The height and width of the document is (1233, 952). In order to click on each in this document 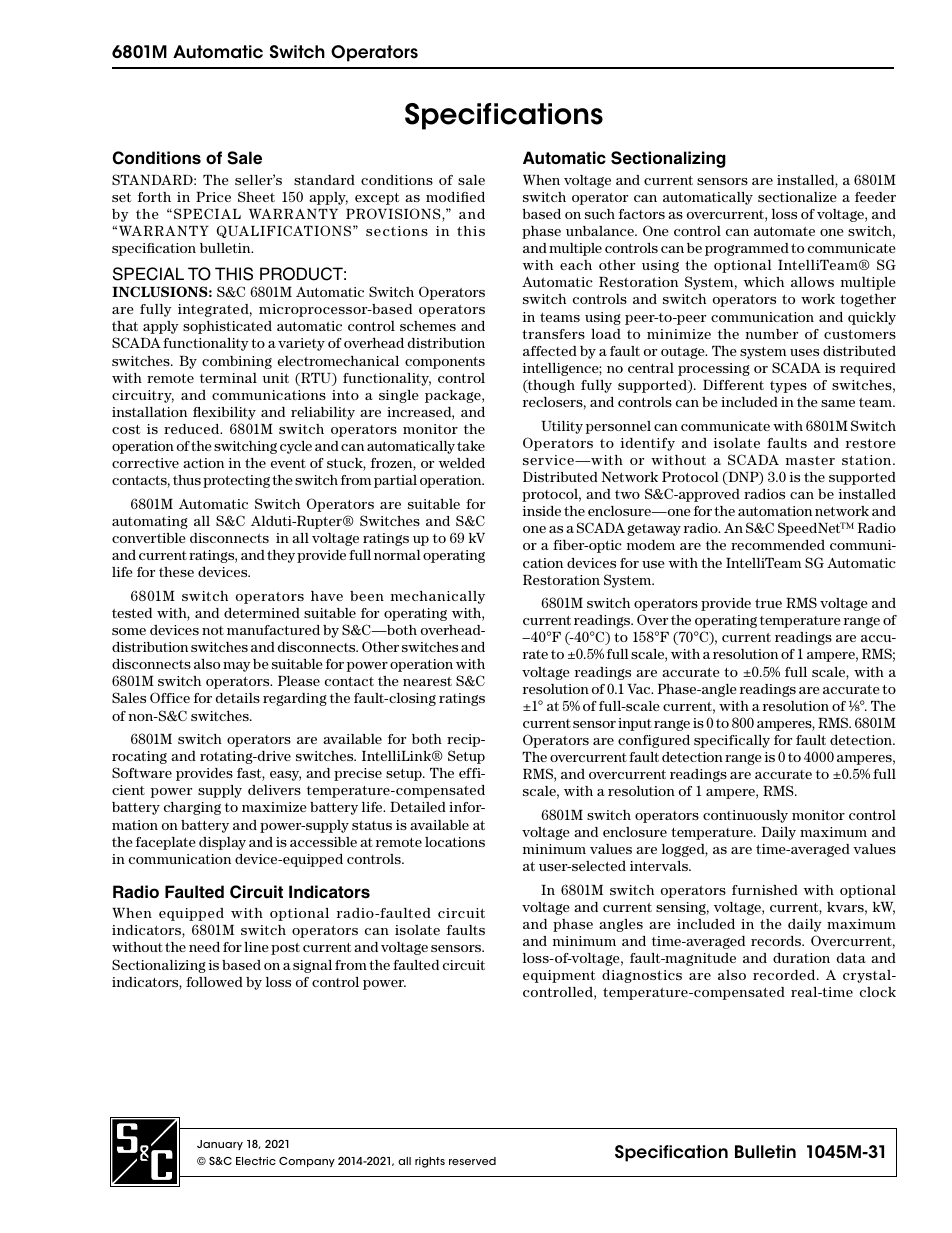, I will do `click(576, 265)`.
